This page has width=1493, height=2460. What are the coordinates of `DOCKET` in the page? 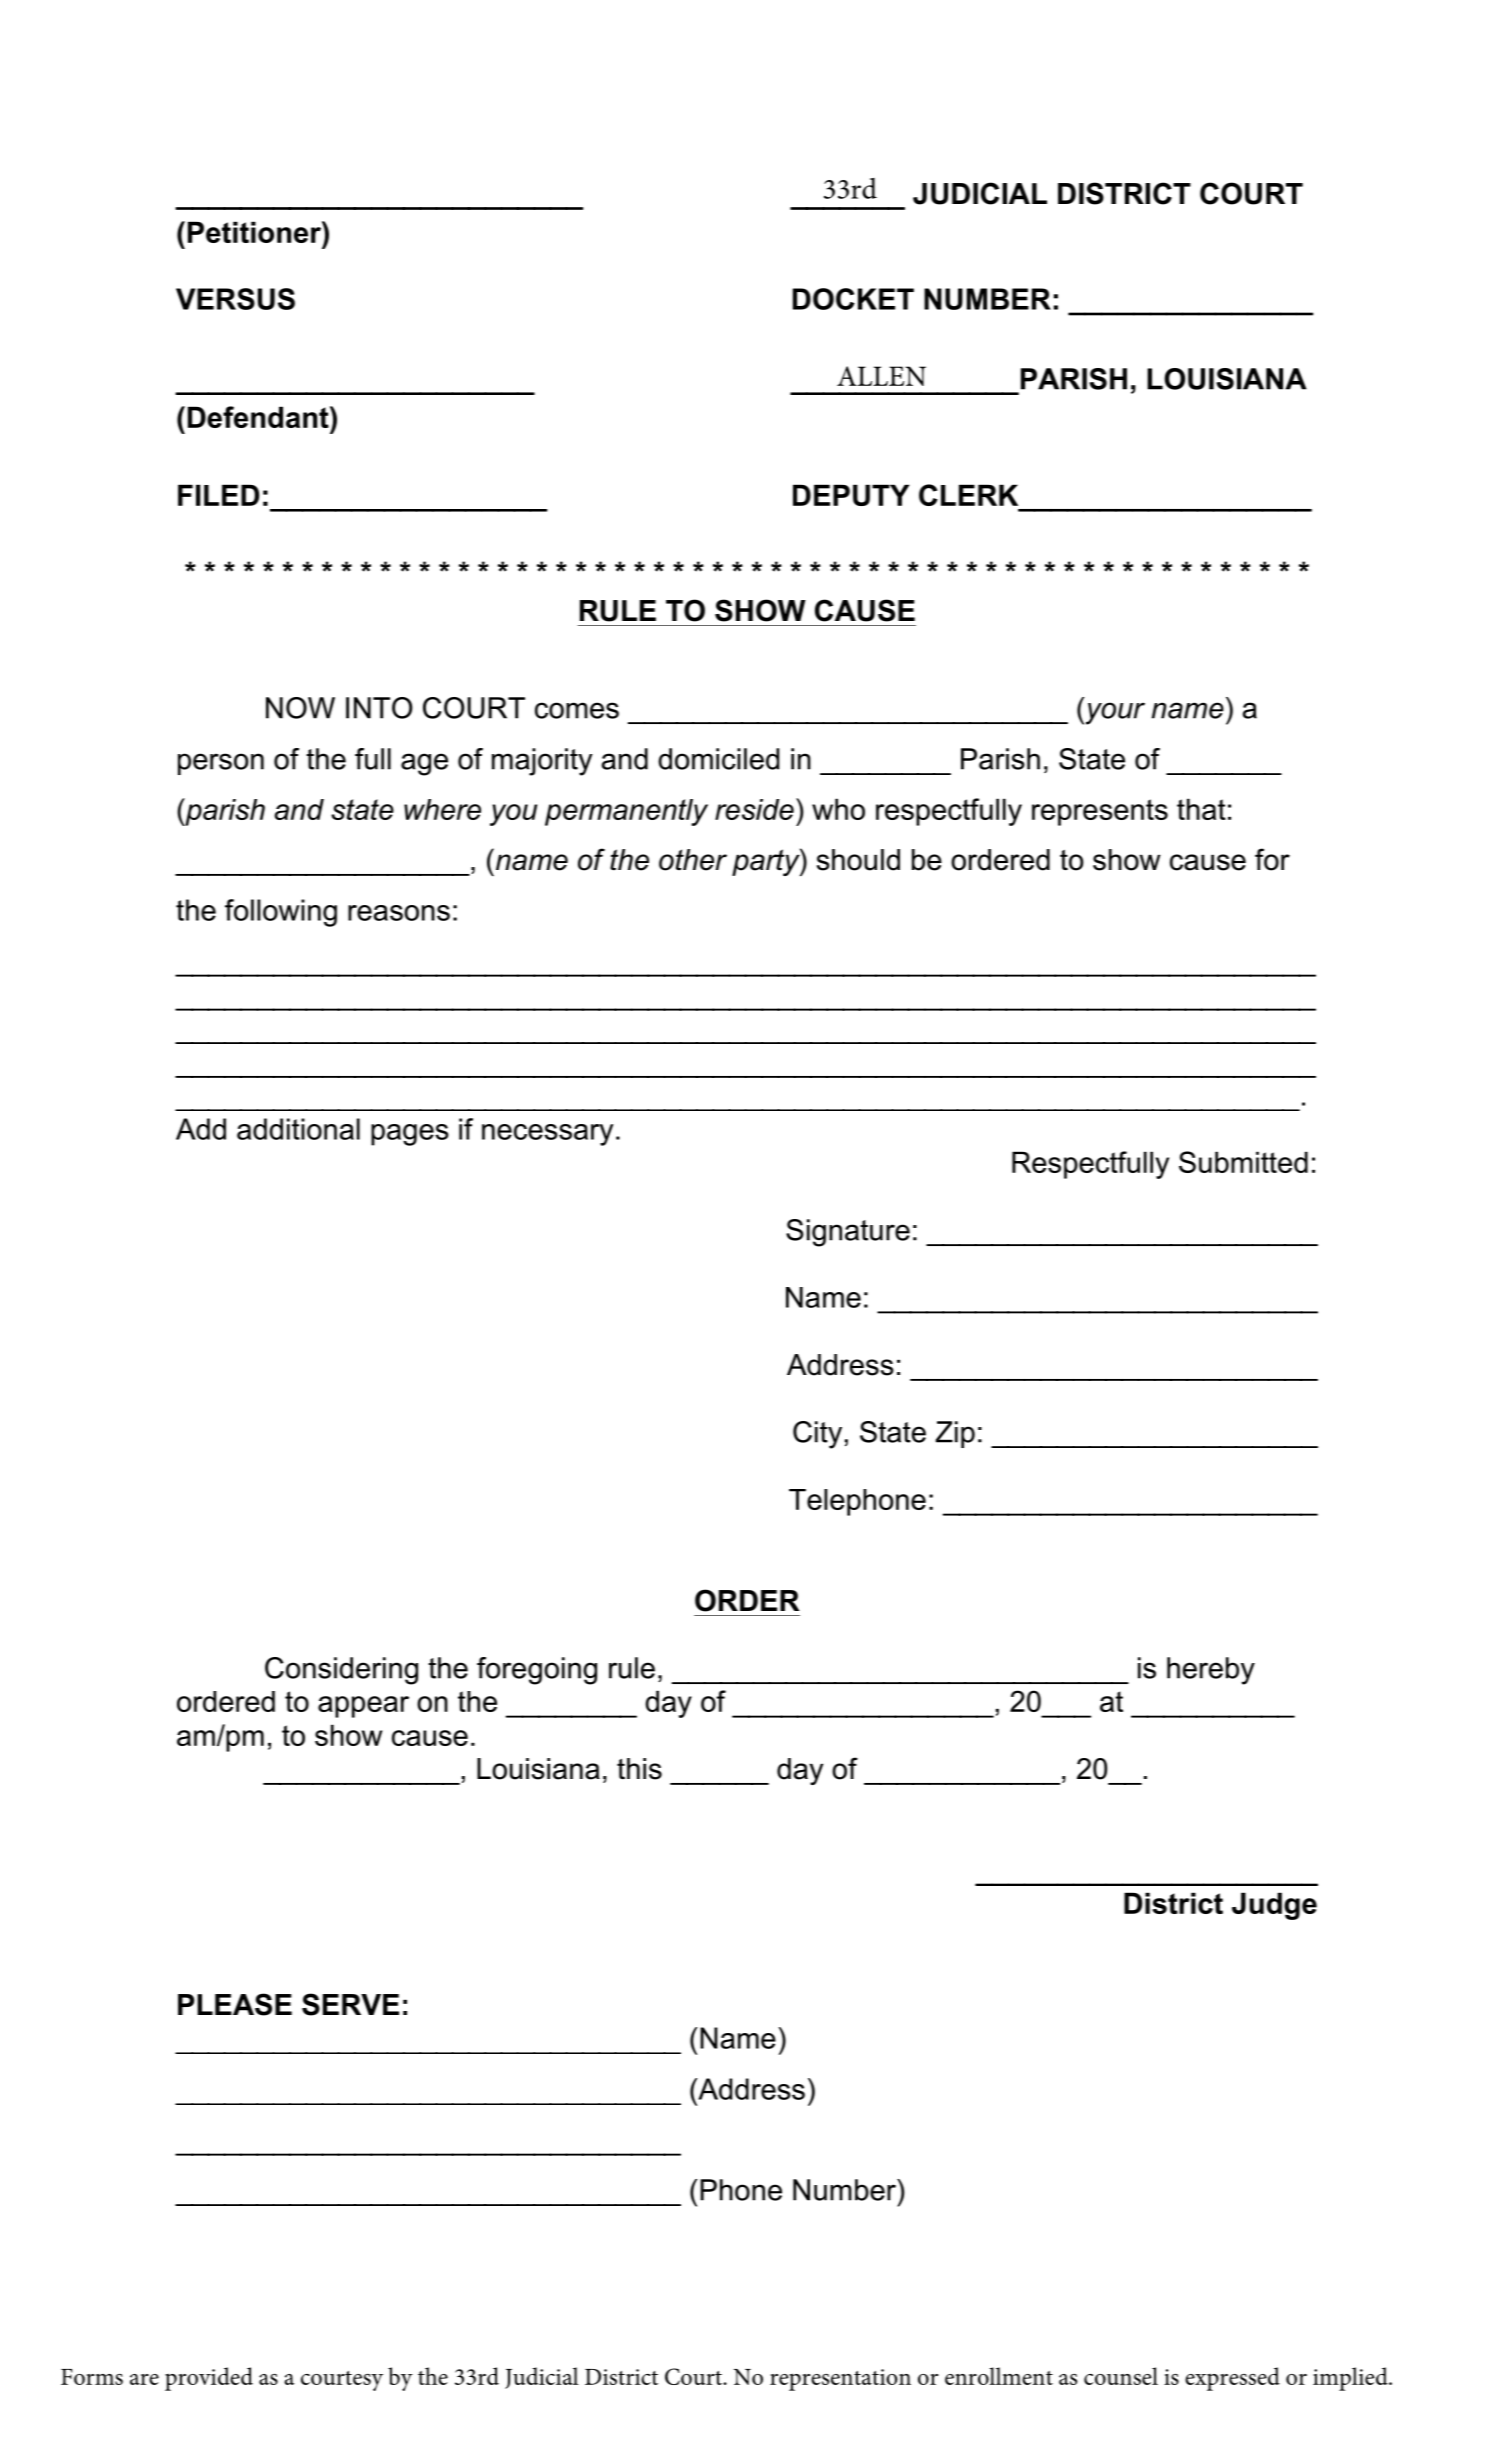 It's located at (853, 299).
